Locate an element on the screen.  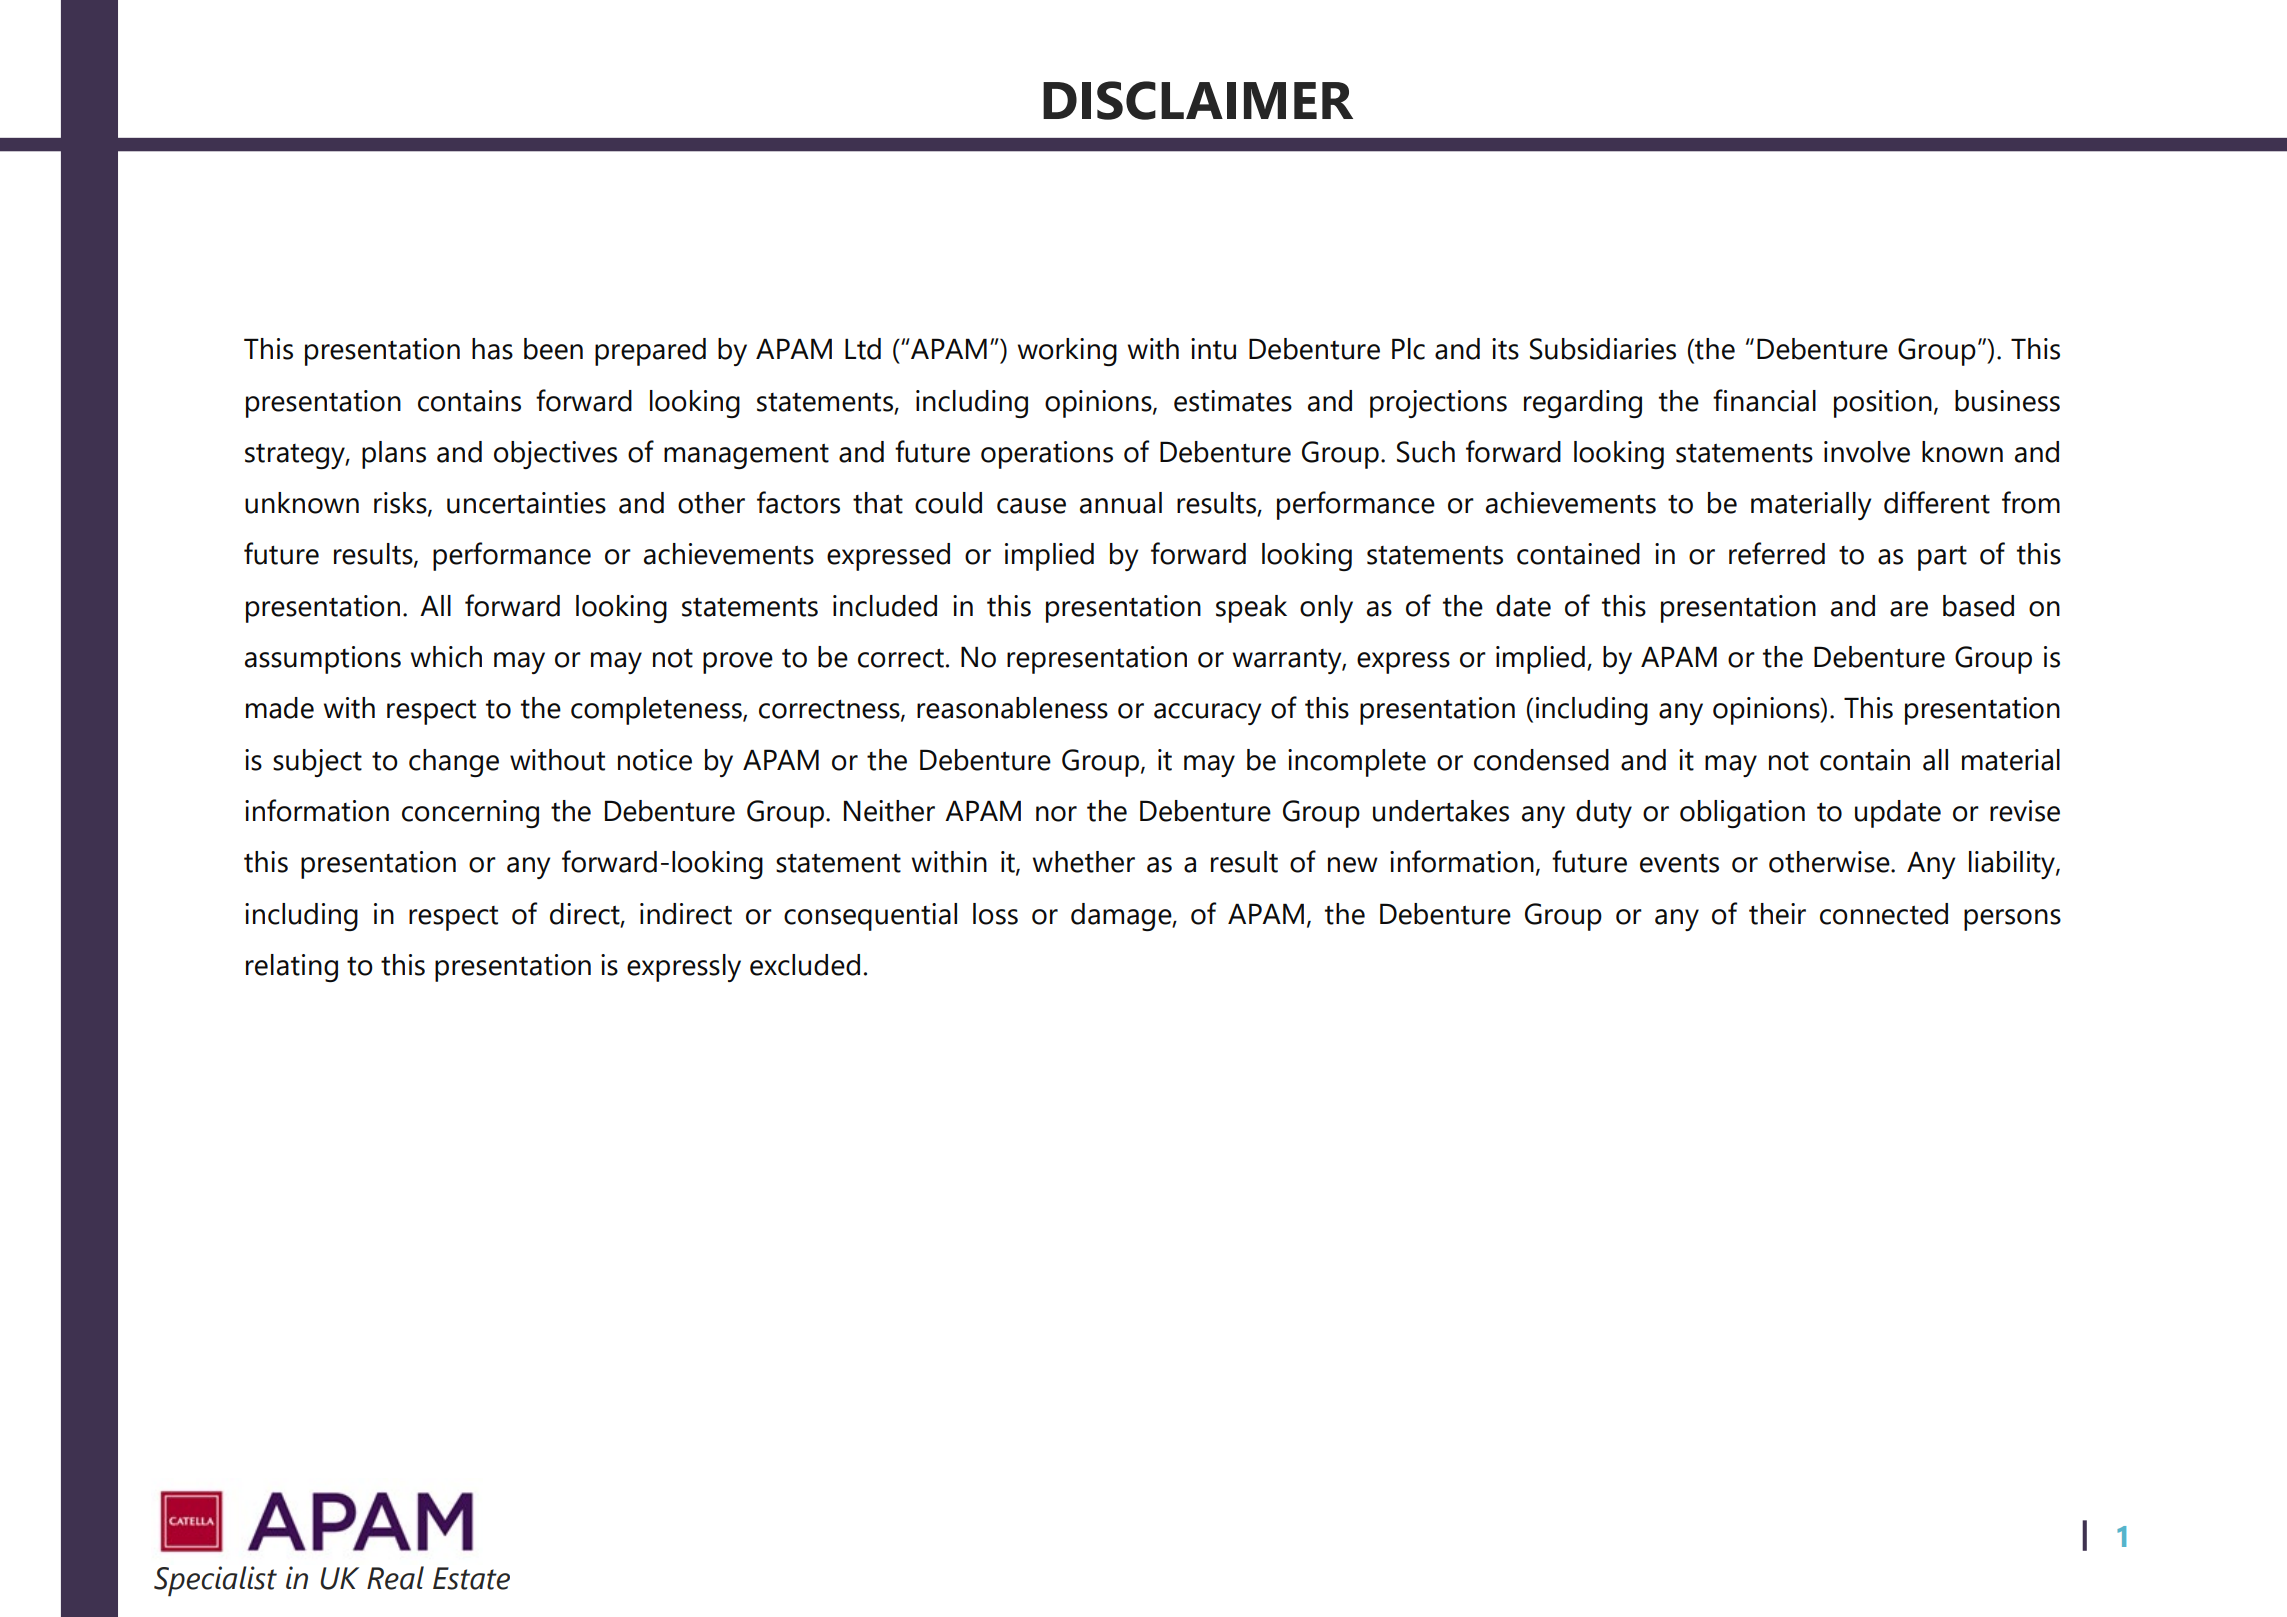
Real is located at coordinates (395, 1578).
